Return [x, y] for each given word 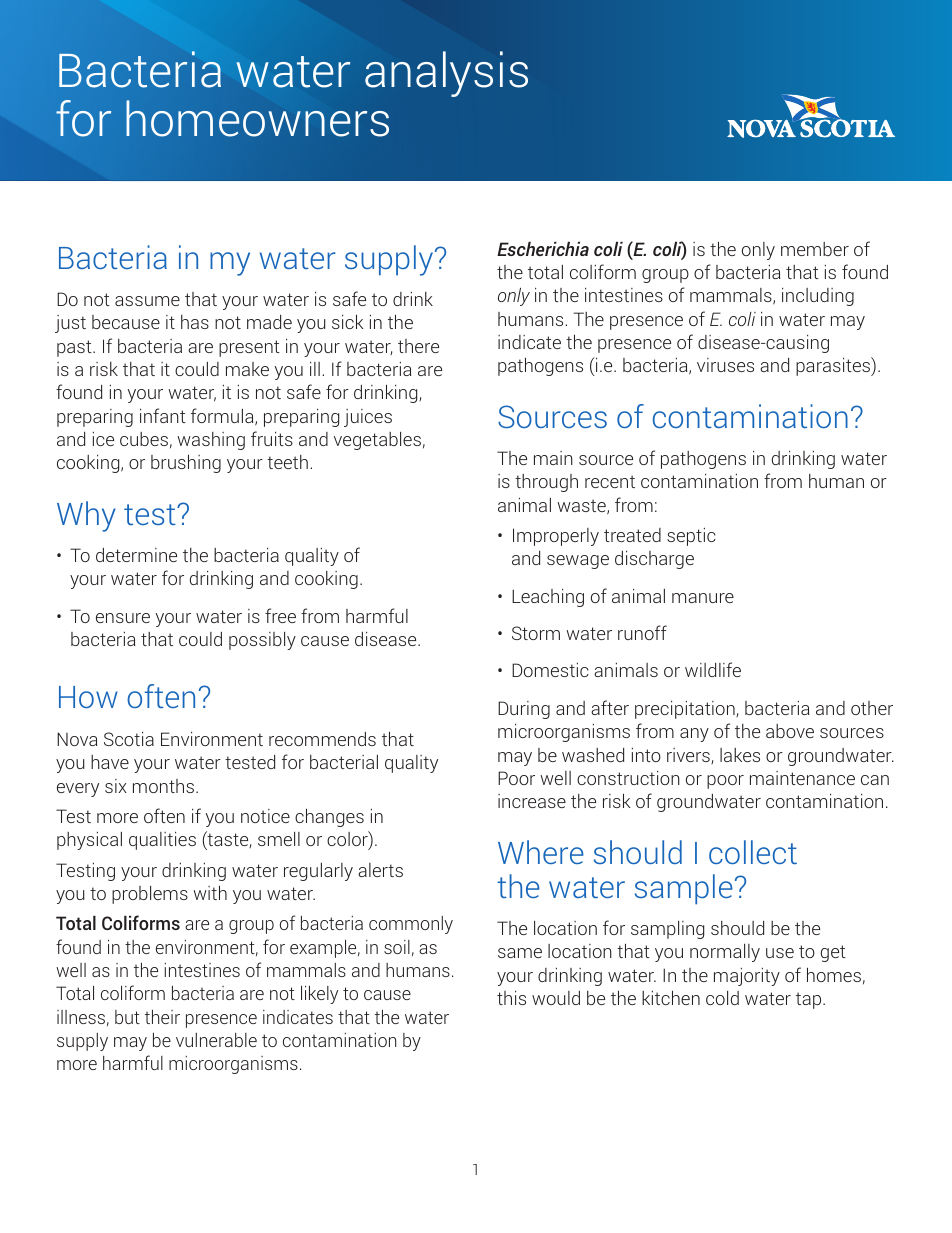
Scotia [129, 739]
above [790, 731]
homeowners [257, 118]
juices [368, 418]
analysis [446, 74]
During [524, 710]
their [162, 1017]
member [815, 249]
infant [163, 415]
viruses [725, 365]
